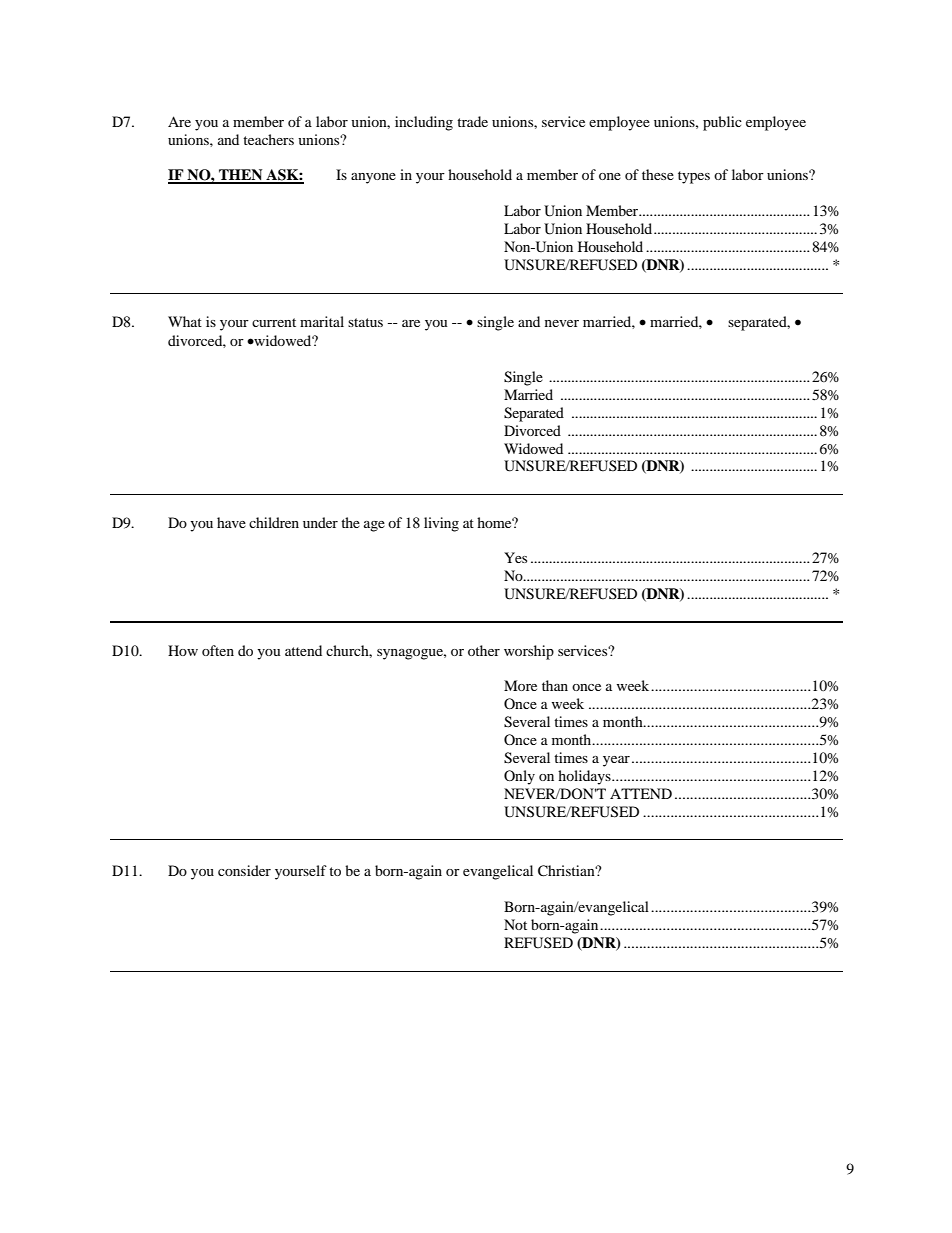 The width and height of the screenshot is (952, 1233). Describe the element at coordinates (658, 174) in the screenshot. I see `these` at that location.
